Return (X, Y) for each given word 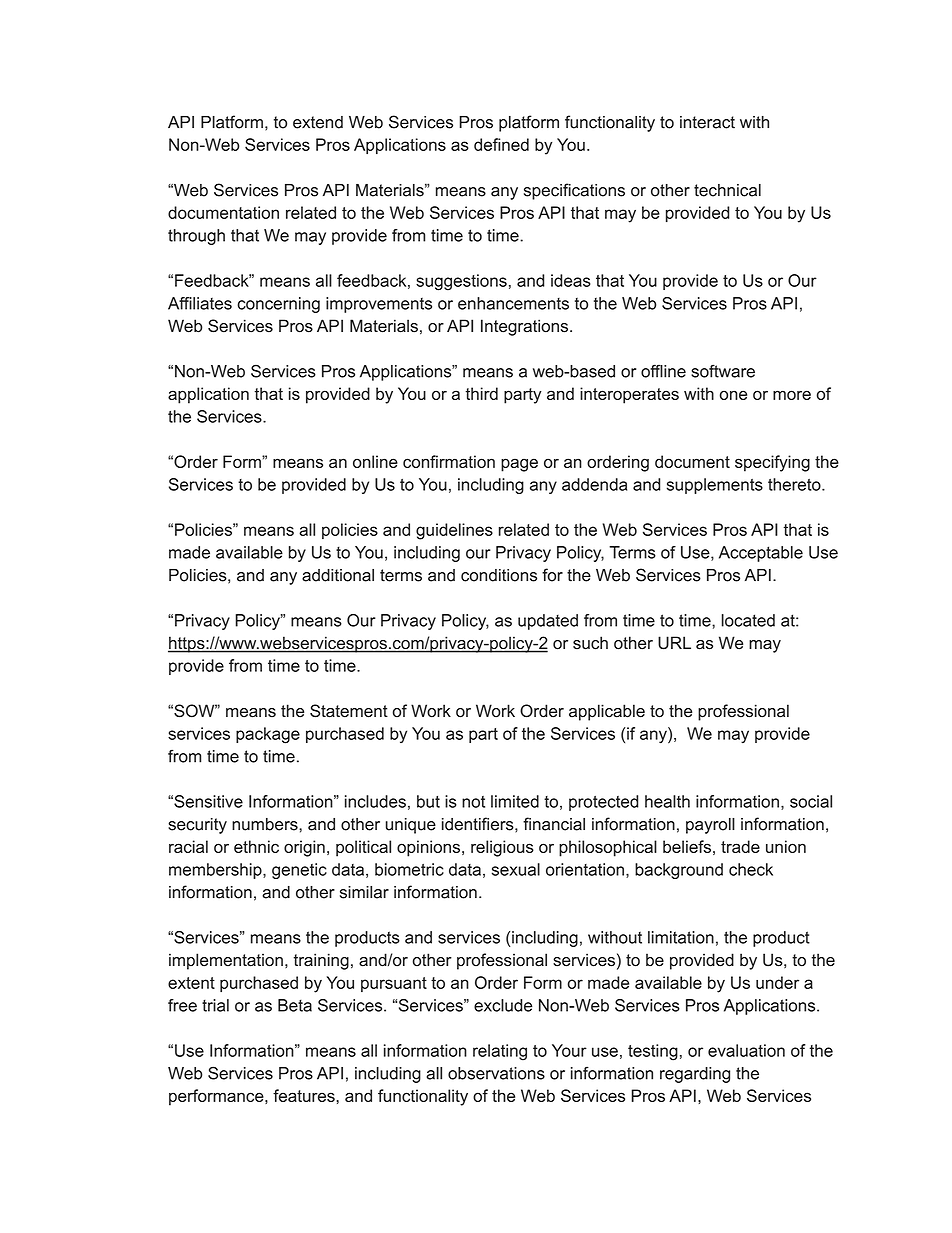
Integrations (526, 327)
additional (338, 575)
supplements (715, 486)
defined (501, 144)
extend (318, 122)
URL (674, 643)
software (723, 371)
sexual (516, 869)
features (305, 1095)
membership (216, 871)
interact (707, 122)
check (751, 869)
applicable (607, 712)
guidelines (454, 531)
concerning (279, 305)
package (268, 735)
